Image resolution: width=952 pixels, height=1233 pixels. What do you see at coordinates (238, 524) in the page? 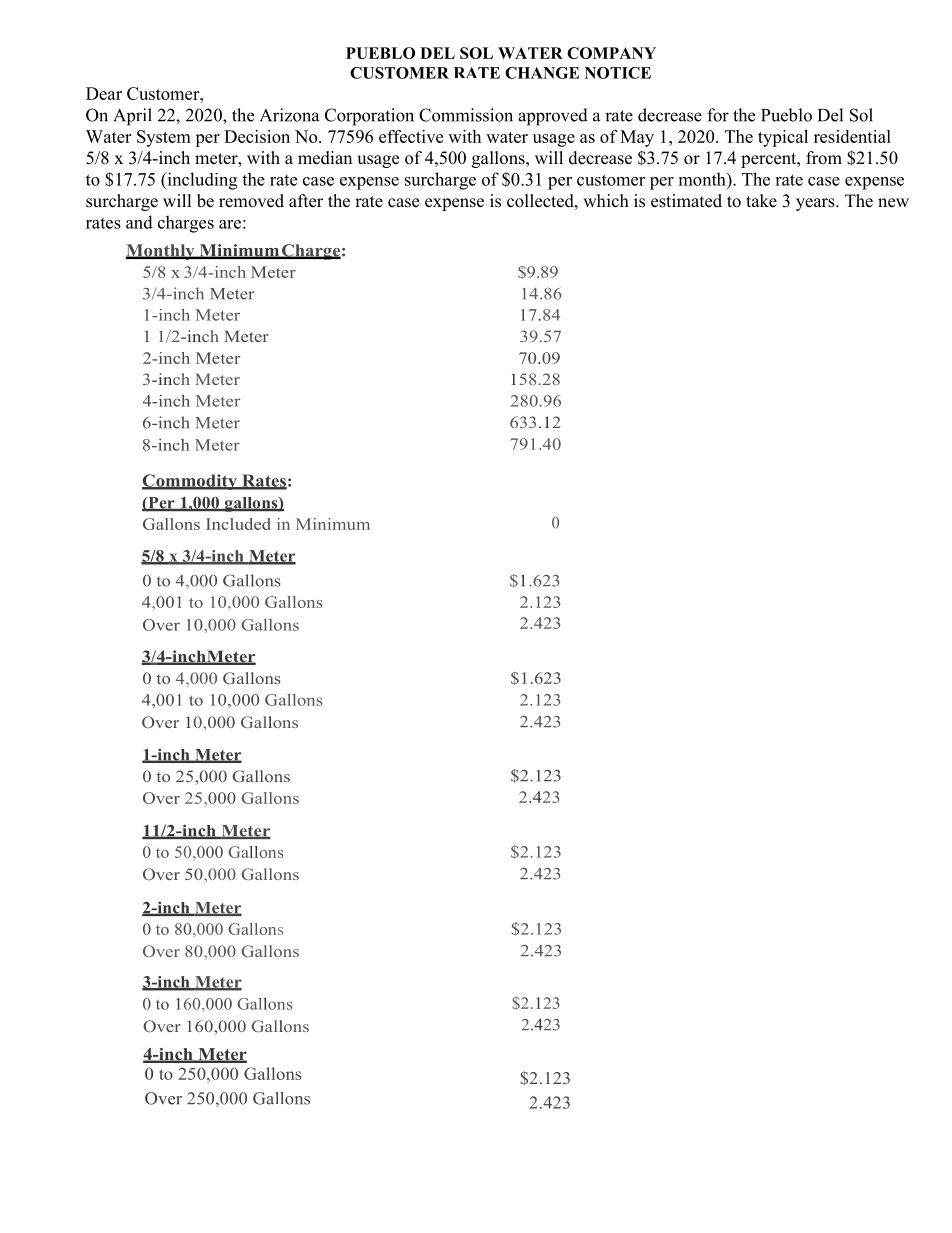
I see `Included` at bounding box center [238, 524].
